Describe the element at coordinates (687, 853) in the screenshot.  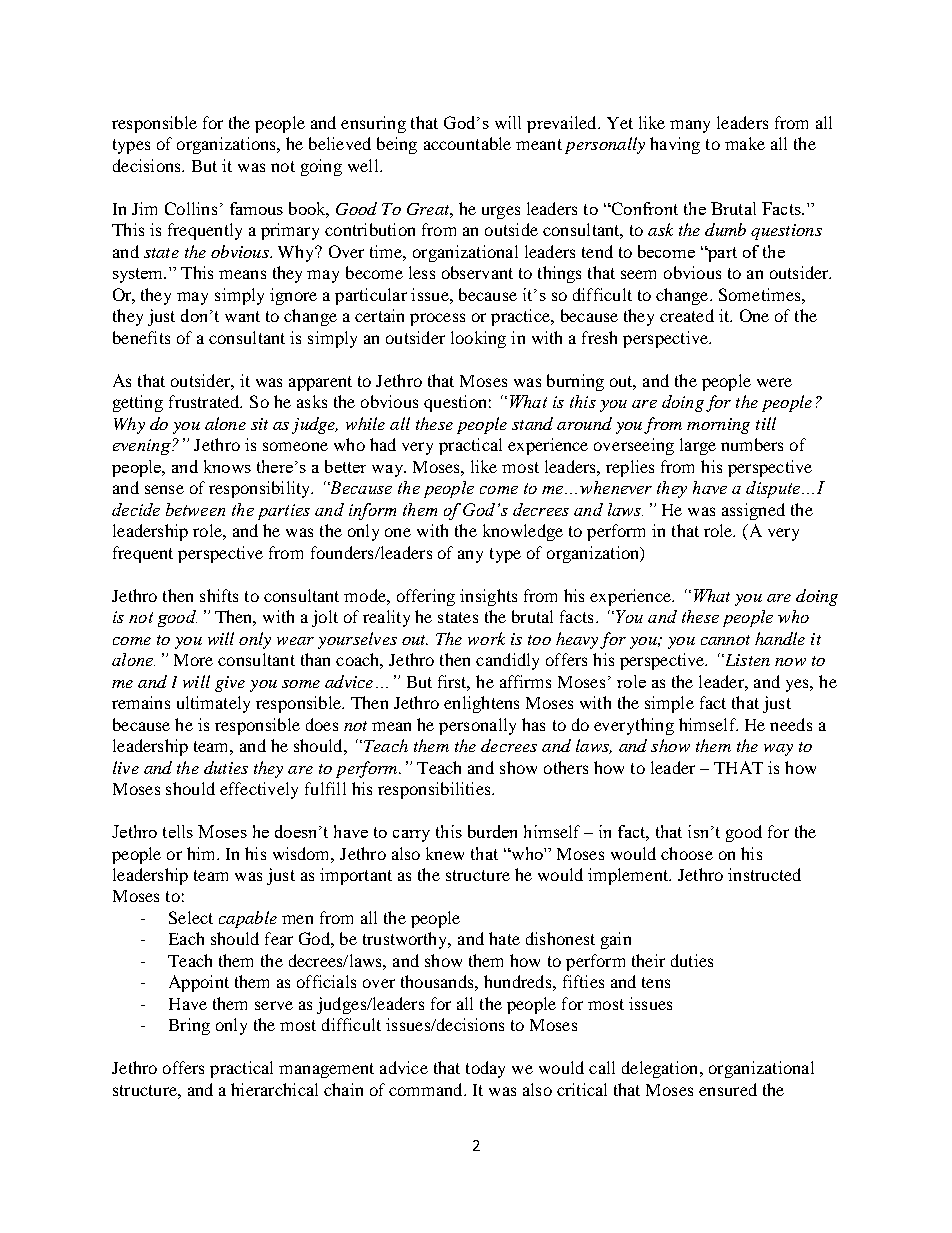
I see `choose` at that location.
